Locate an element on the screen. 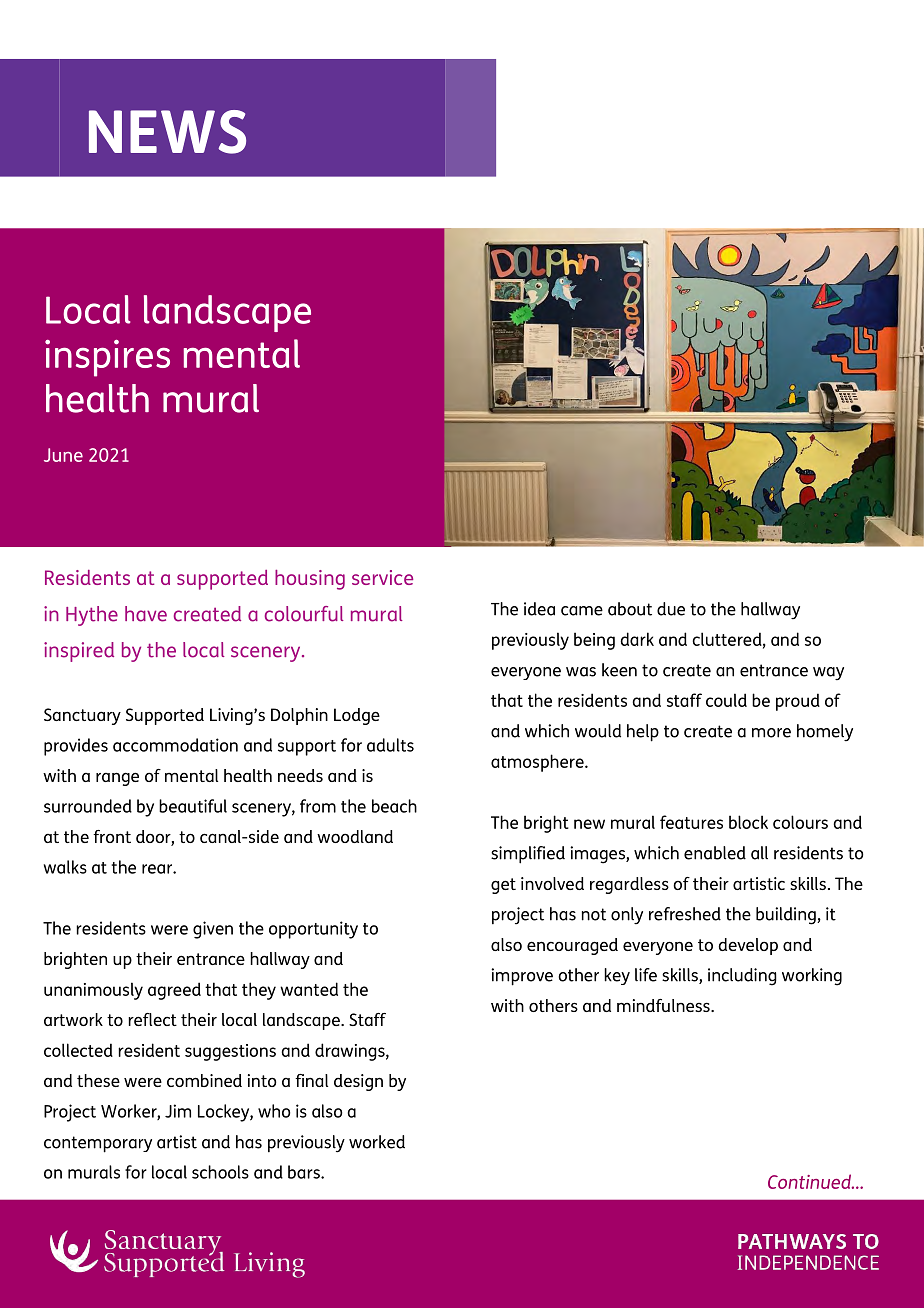  Jim is located at coordinates (178, 1111).
